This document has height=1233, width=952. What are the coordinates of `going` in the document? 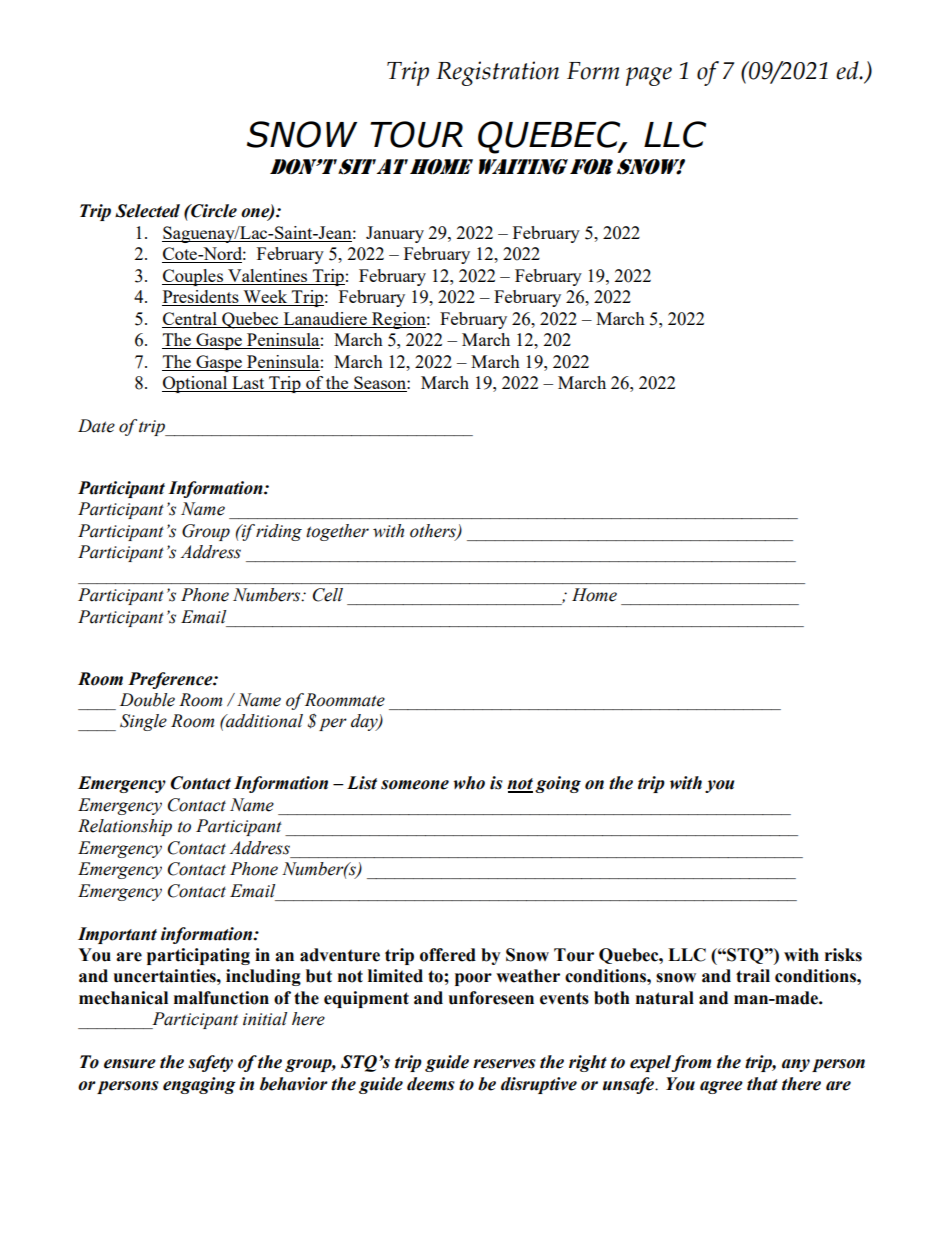 It's located at (558, 784).
